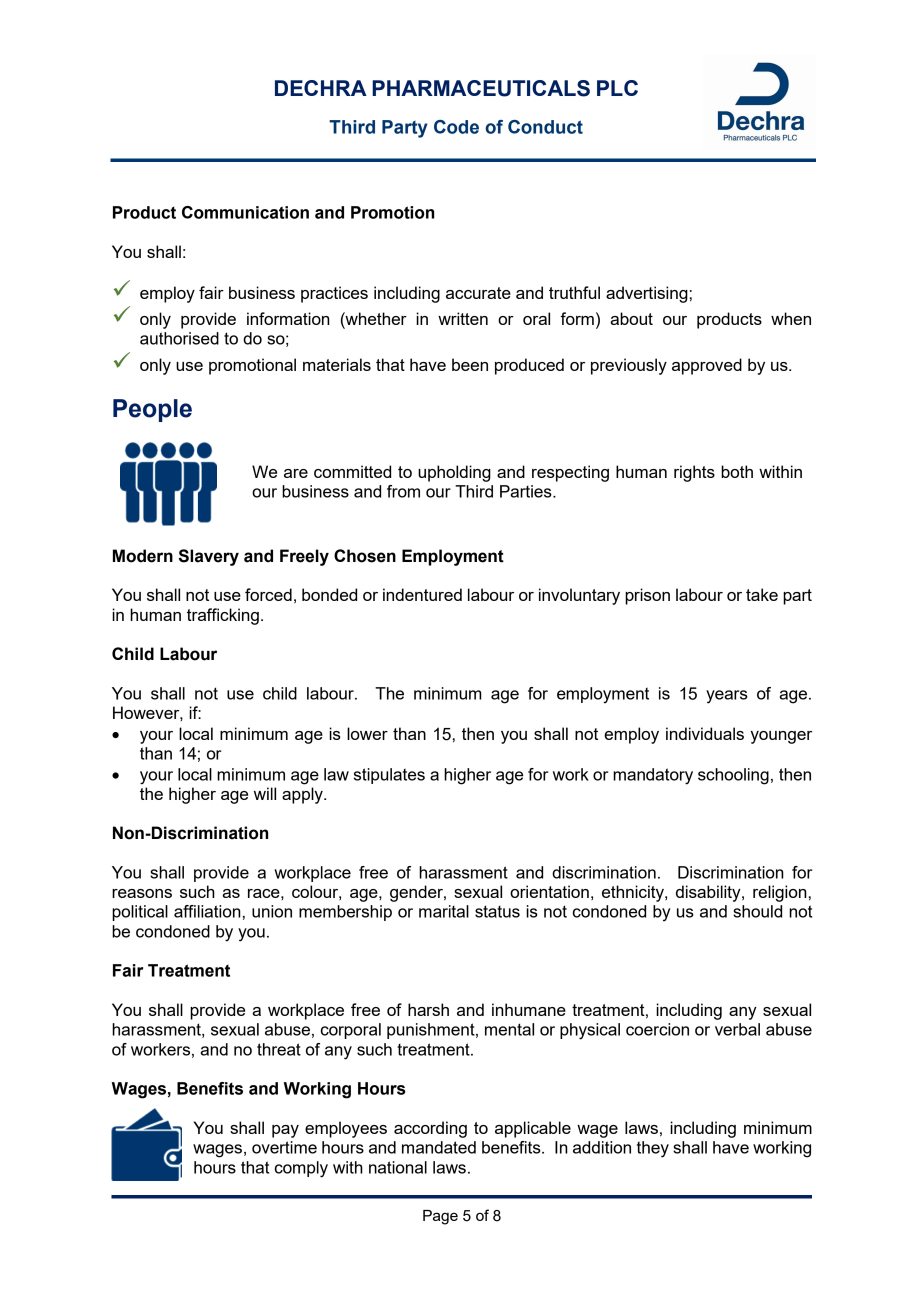 This image has height=1308, width=924. What do you see at coordinates (617, 88) in the image?
I see `PLC` at bounding box center [617, 88].
